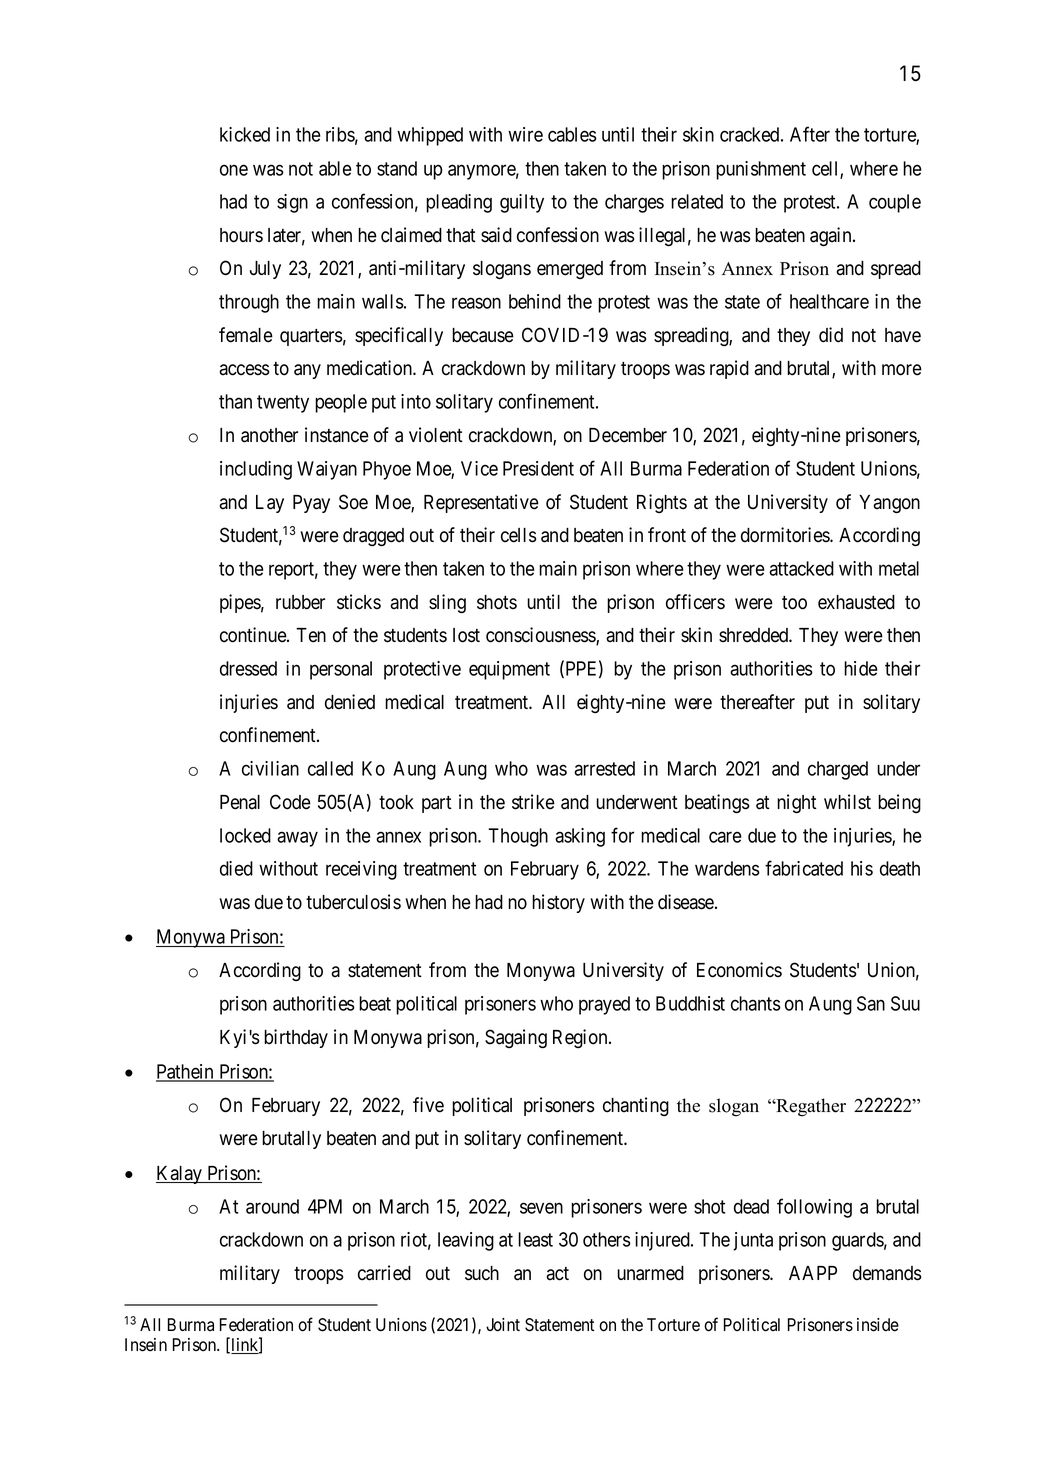 The image size is (1045, 1480). What do you see at coordinates (761, 170) in the page?
I see `punishment` at bounding box center [761, 170].
